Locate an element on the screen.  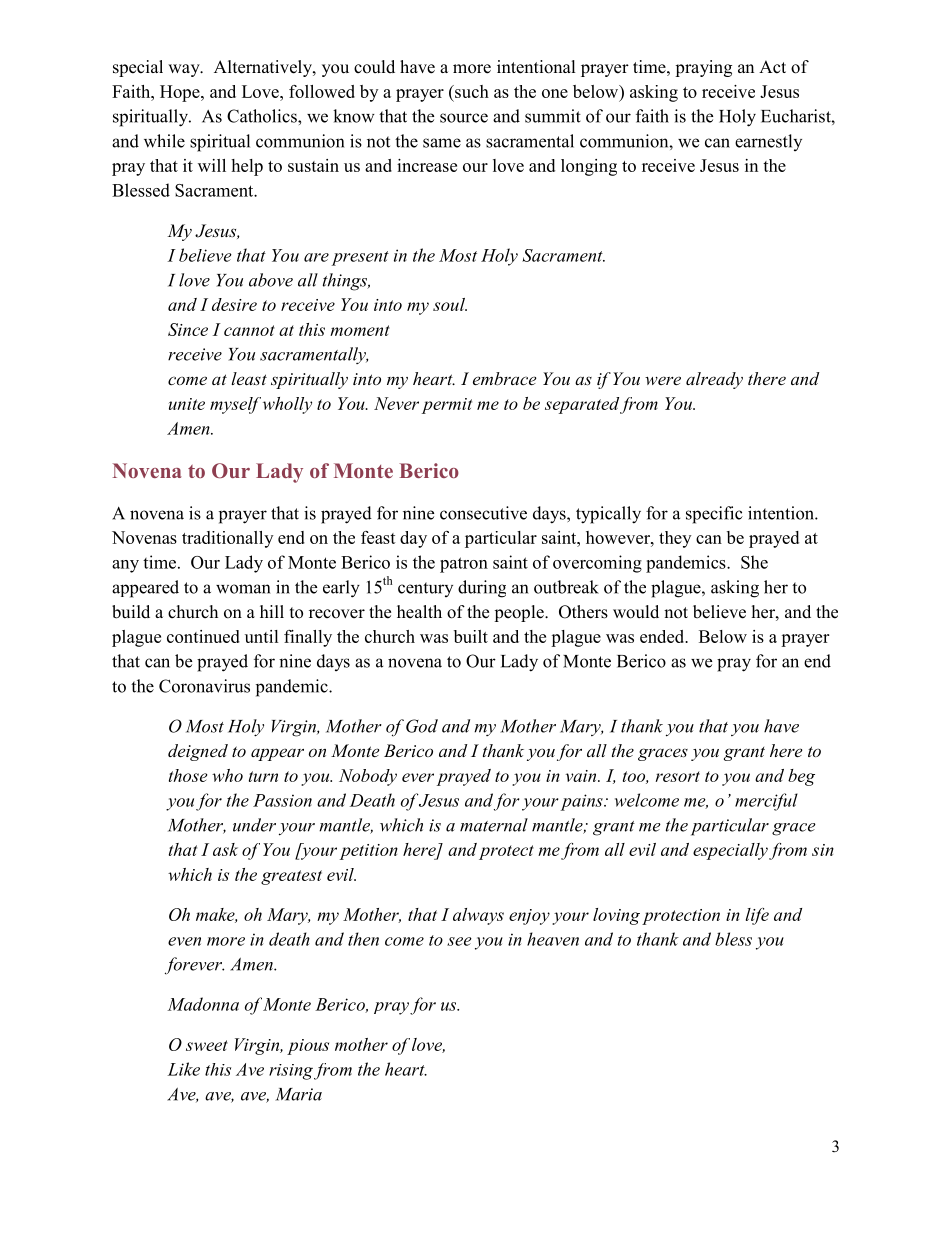
deigned is located at coordinates (198, 752).
